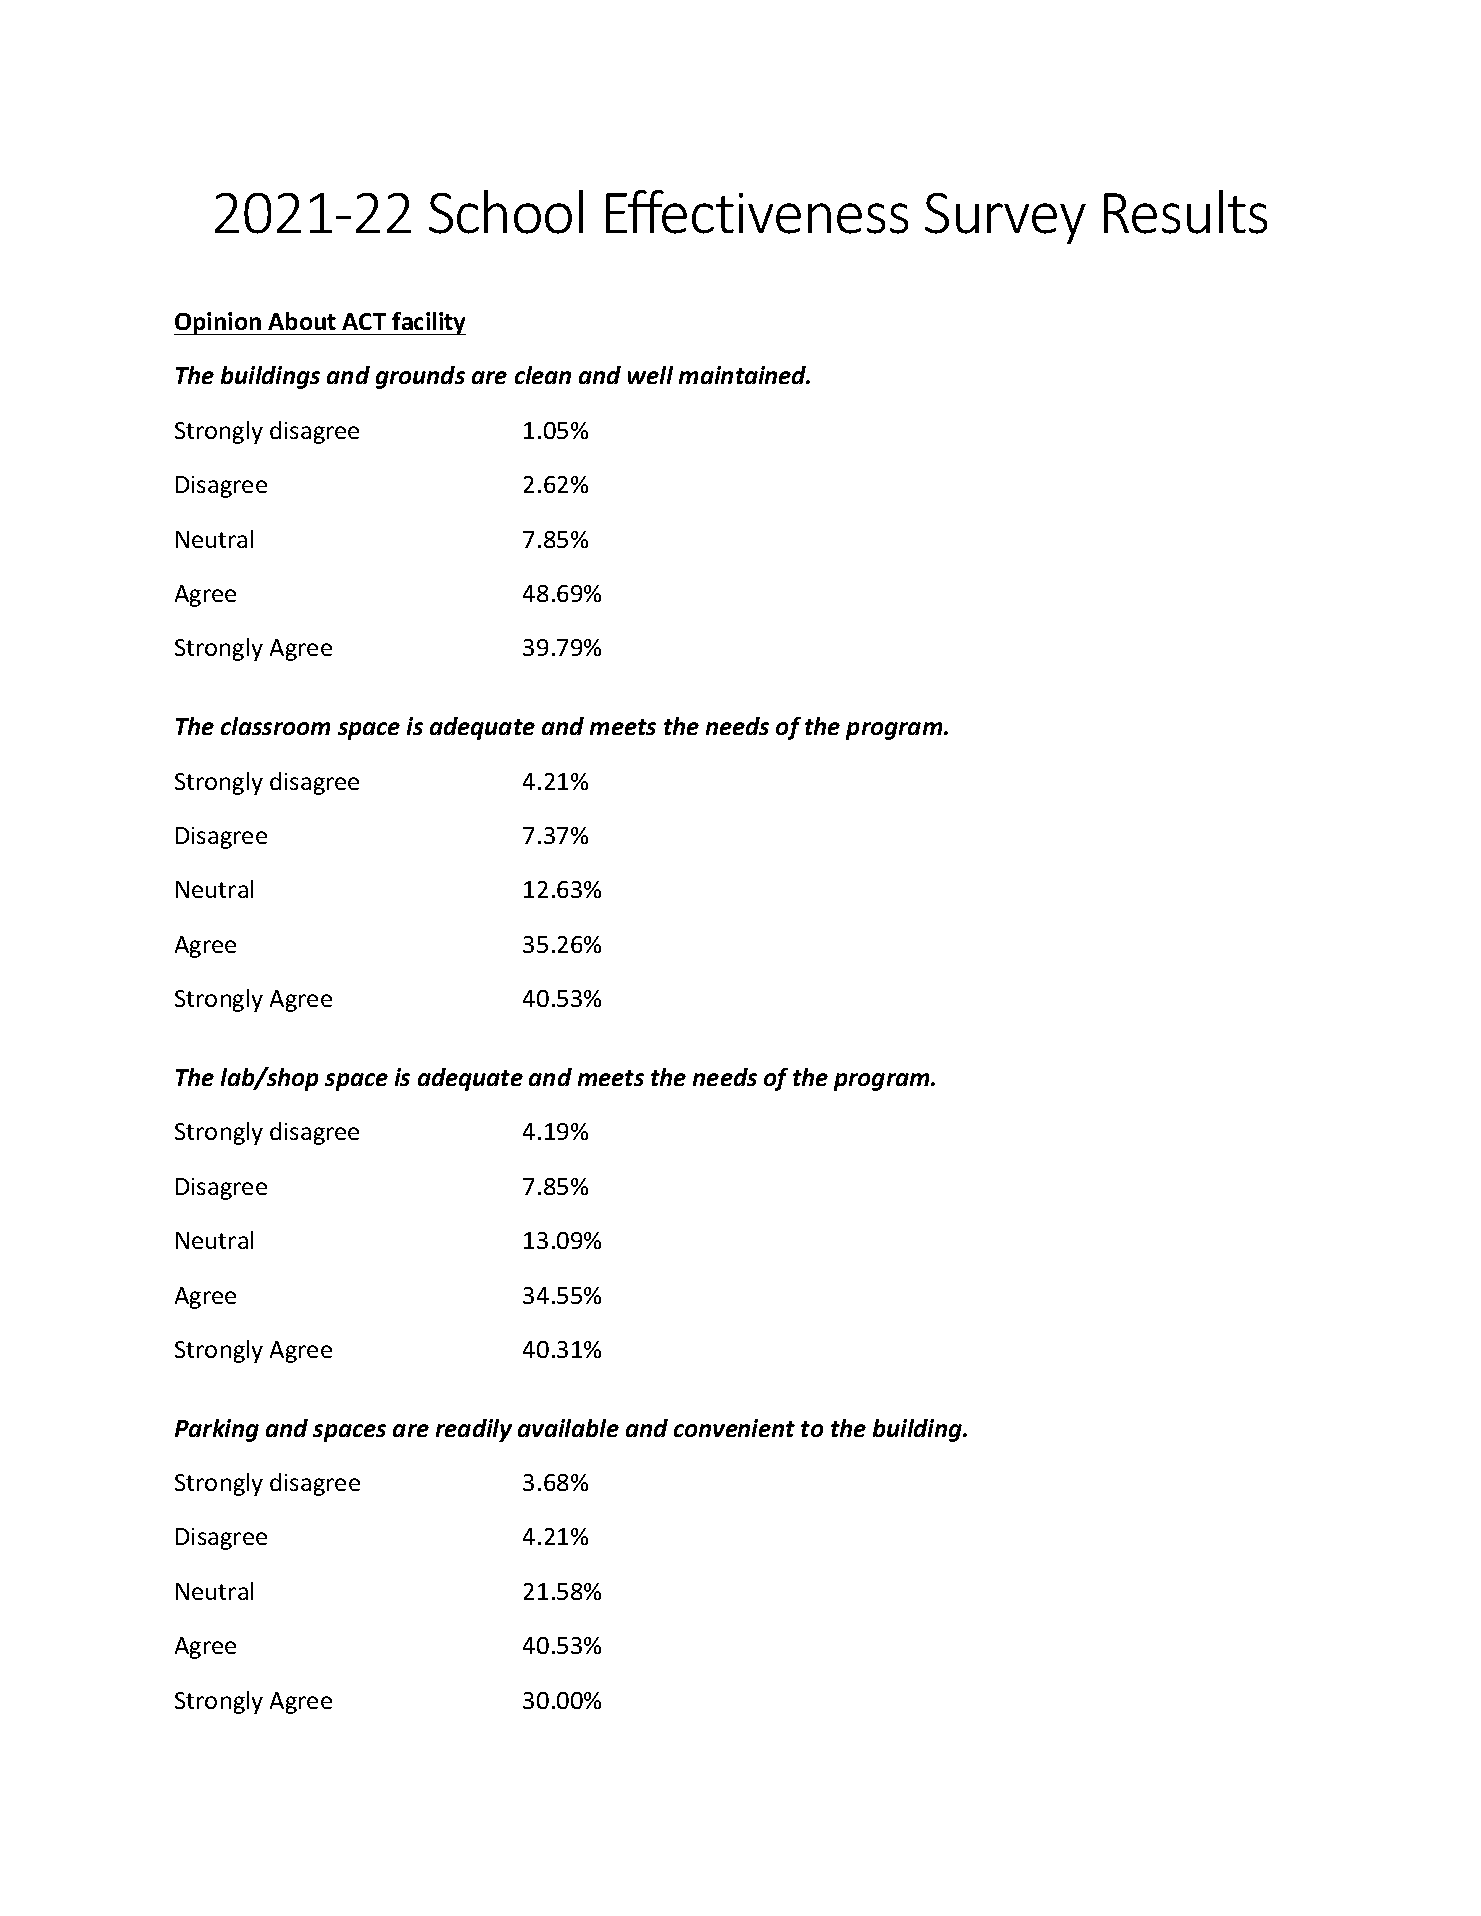  I want to click on grounds, so click(420, 377).
